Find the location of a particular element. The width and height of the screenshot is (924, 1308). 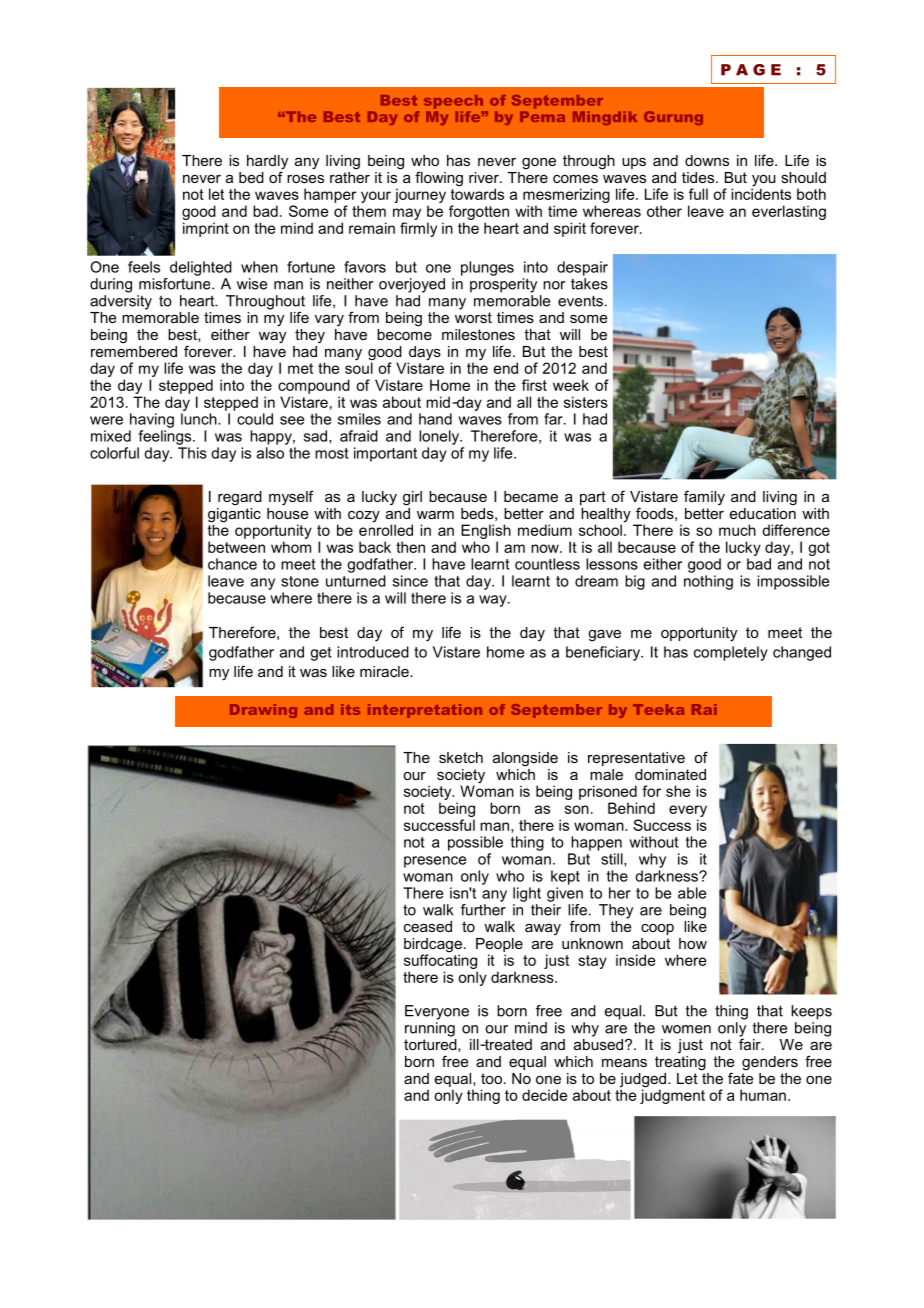

alongside is located at coordinates (525, 759).
